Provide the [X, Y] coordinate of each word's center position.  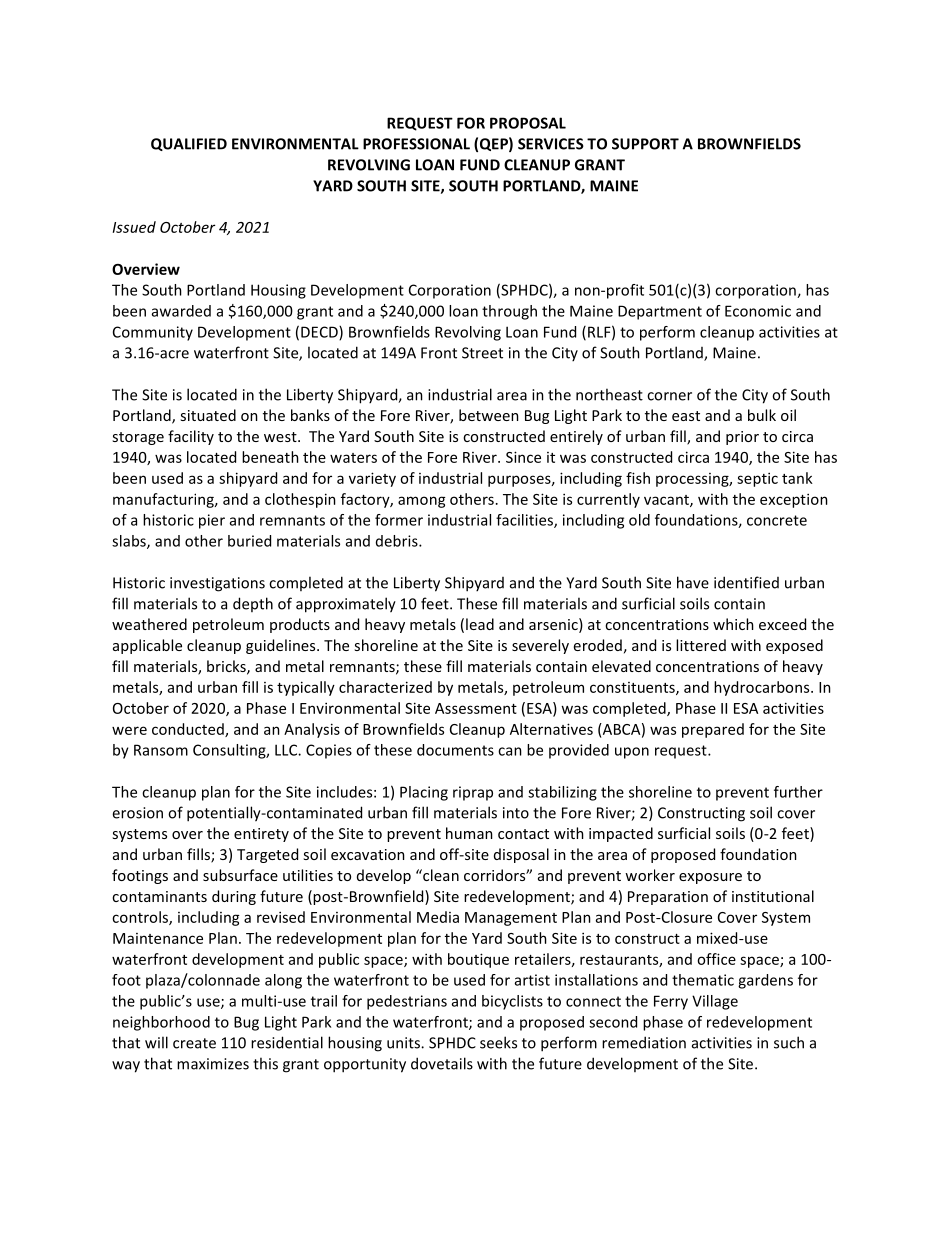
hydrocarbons [763, 688]
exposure [710, 878]
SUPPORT [645, 144]
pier [212, 521]
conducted [189, 730]
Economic [758, 311]
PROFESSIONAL [416, 144]
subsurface [240, 875]
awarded [181, 311]
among [422, 502]
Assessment [476, 708]
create [194, 1043]
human [469, 833]
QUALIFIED [189, 144]
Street [482, 353]
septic [757, 479]
